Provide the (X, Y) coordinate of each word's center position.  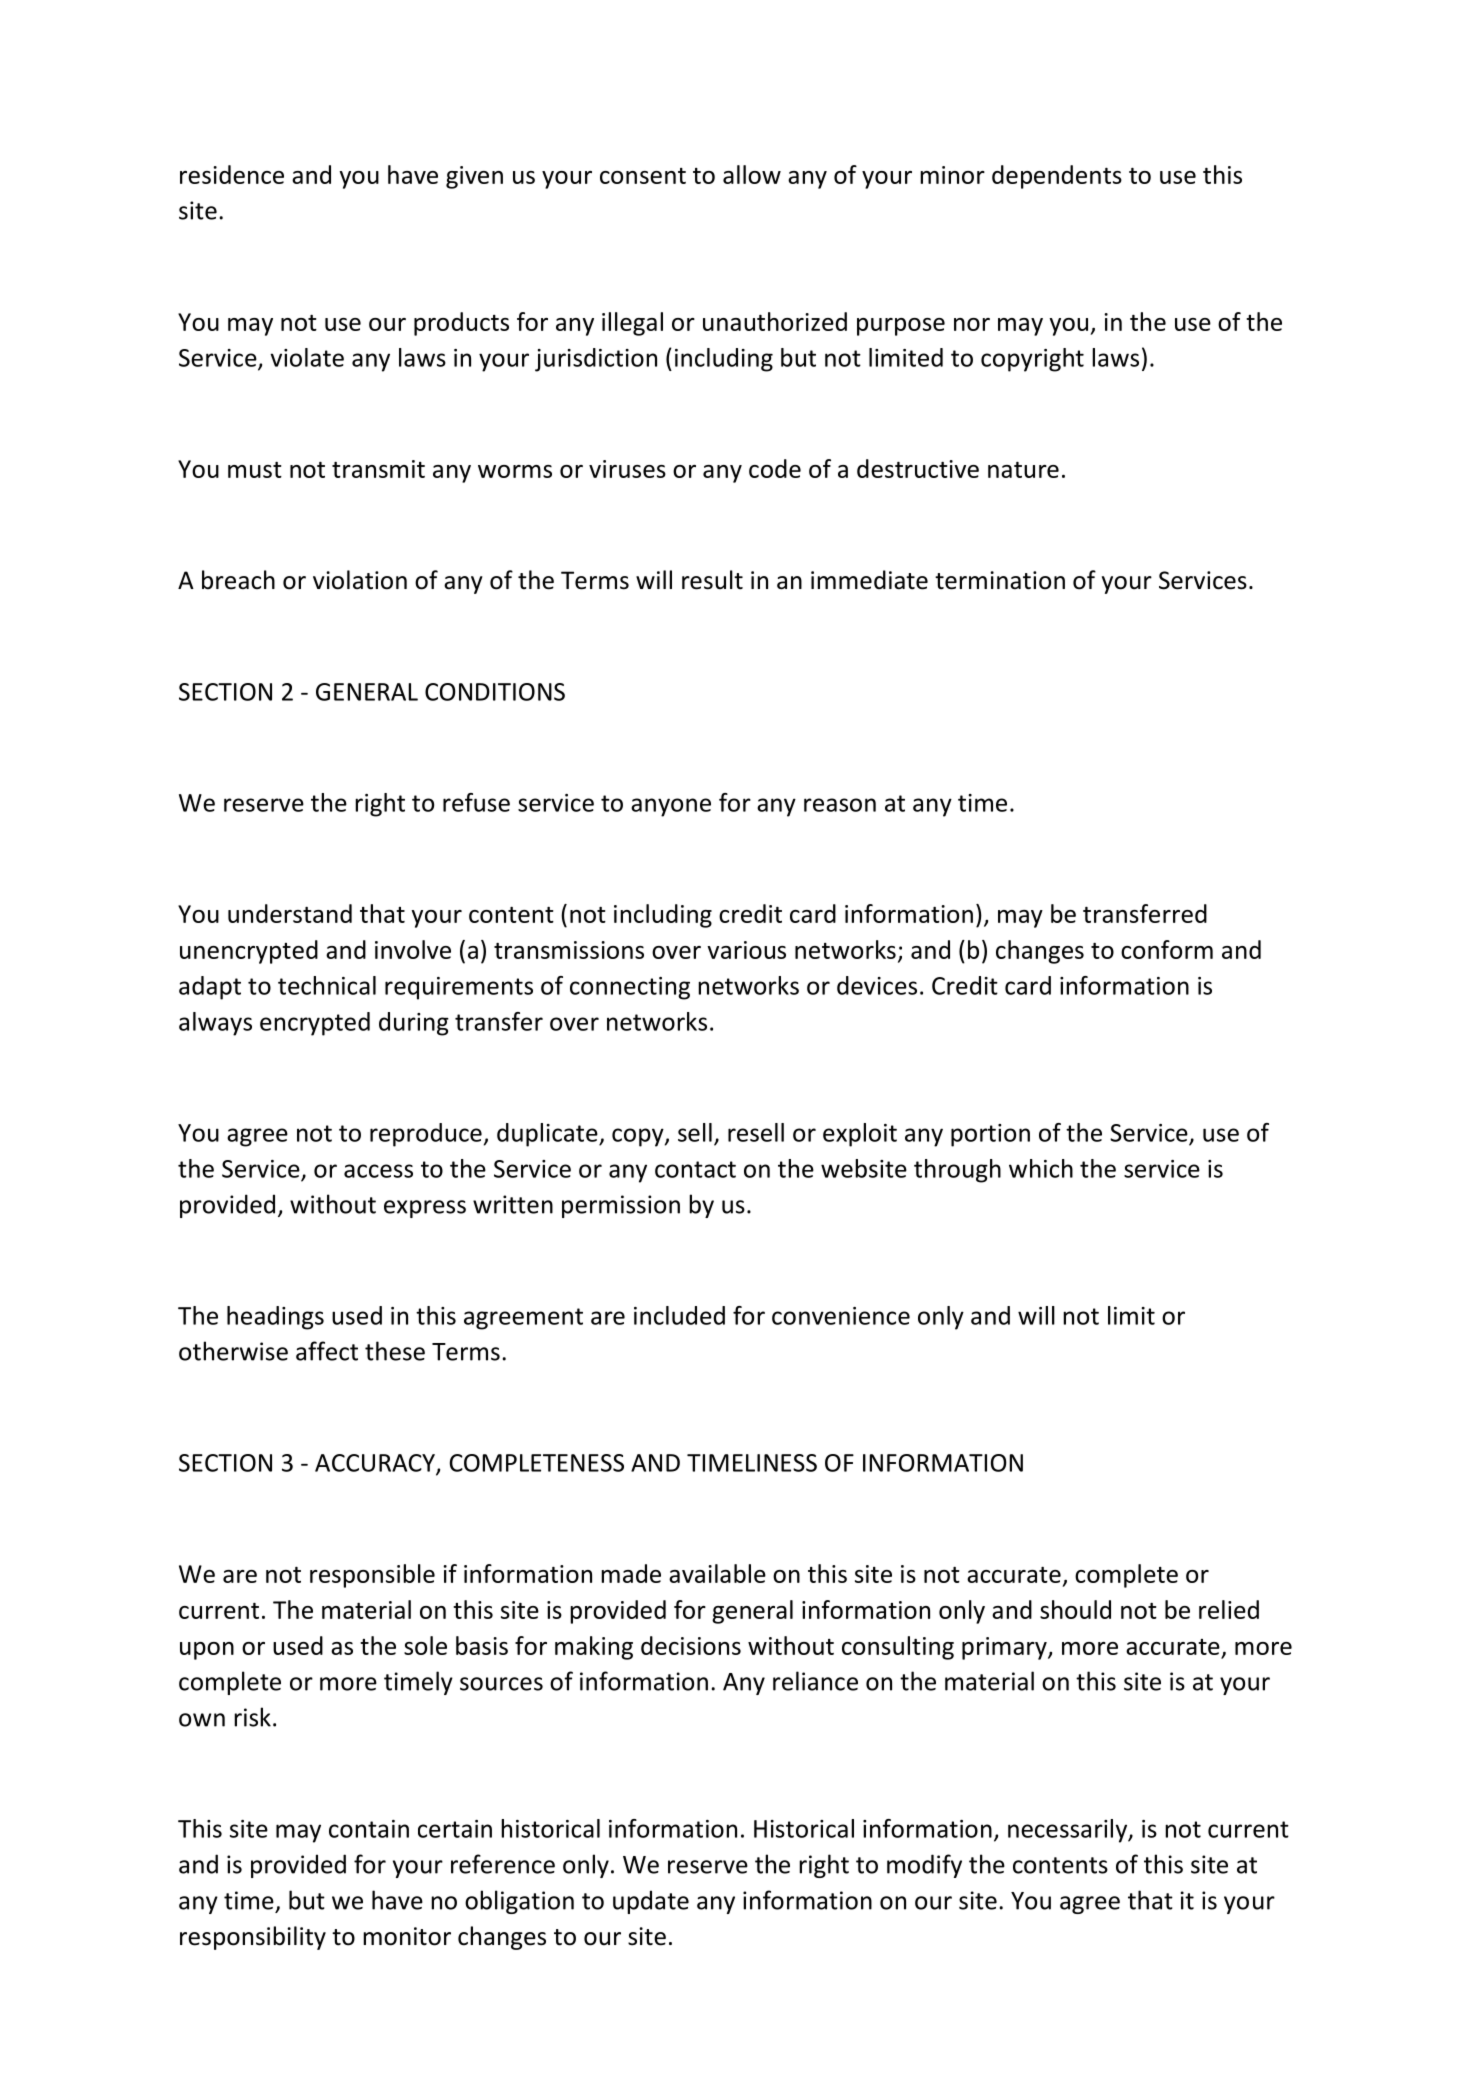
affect (327, 1351)
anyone (671, 807)
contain (369, 1829)
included (679, 1315)
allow (752, 174)
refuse (476, 802)
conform (1167, 949)
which (1041, 1168)
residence (232, 174)
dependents (1057, 177)
